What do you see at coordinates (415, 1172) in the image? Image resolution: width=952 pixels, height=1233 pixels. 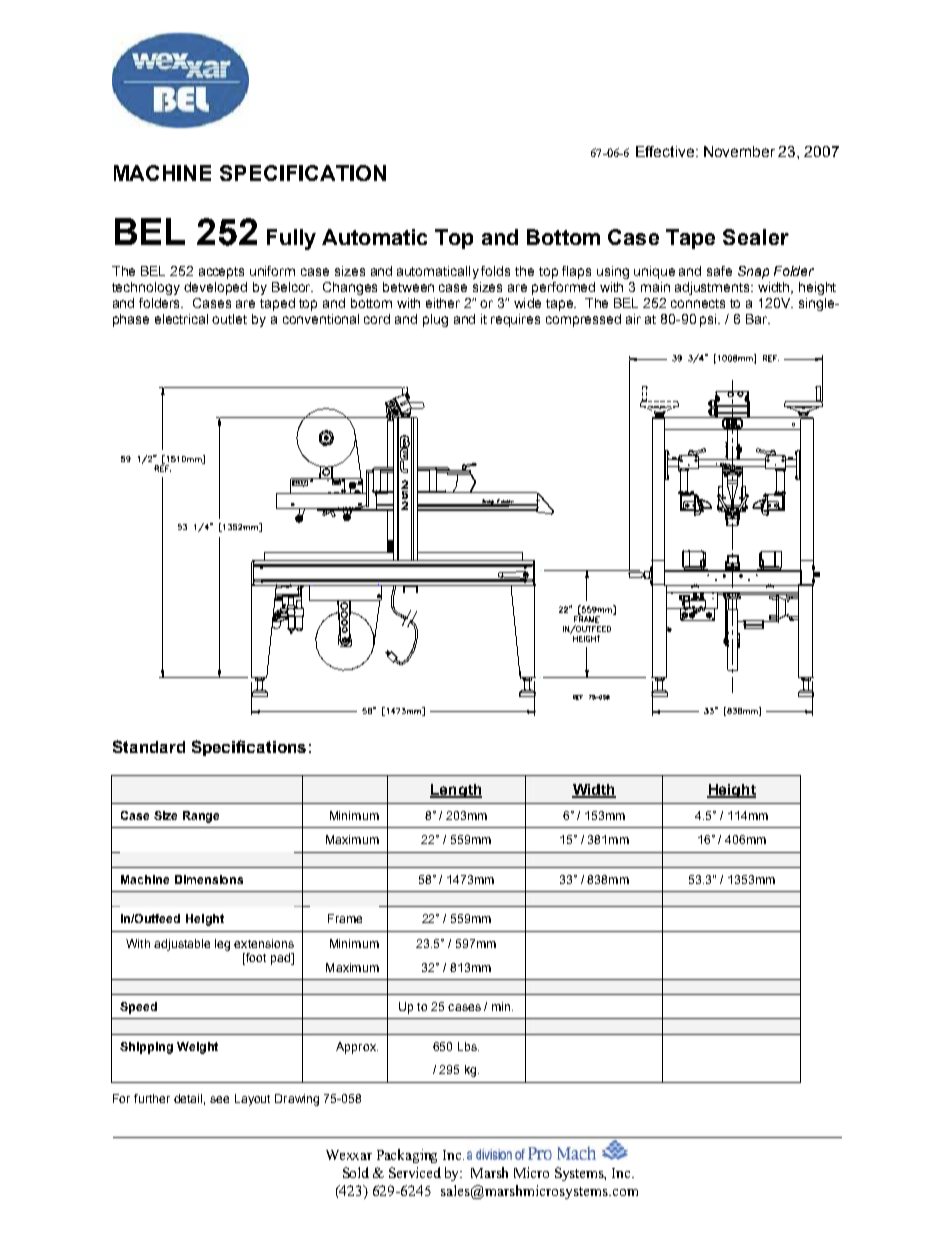 I see `Serviced` at bounding box center [415, 1172].
